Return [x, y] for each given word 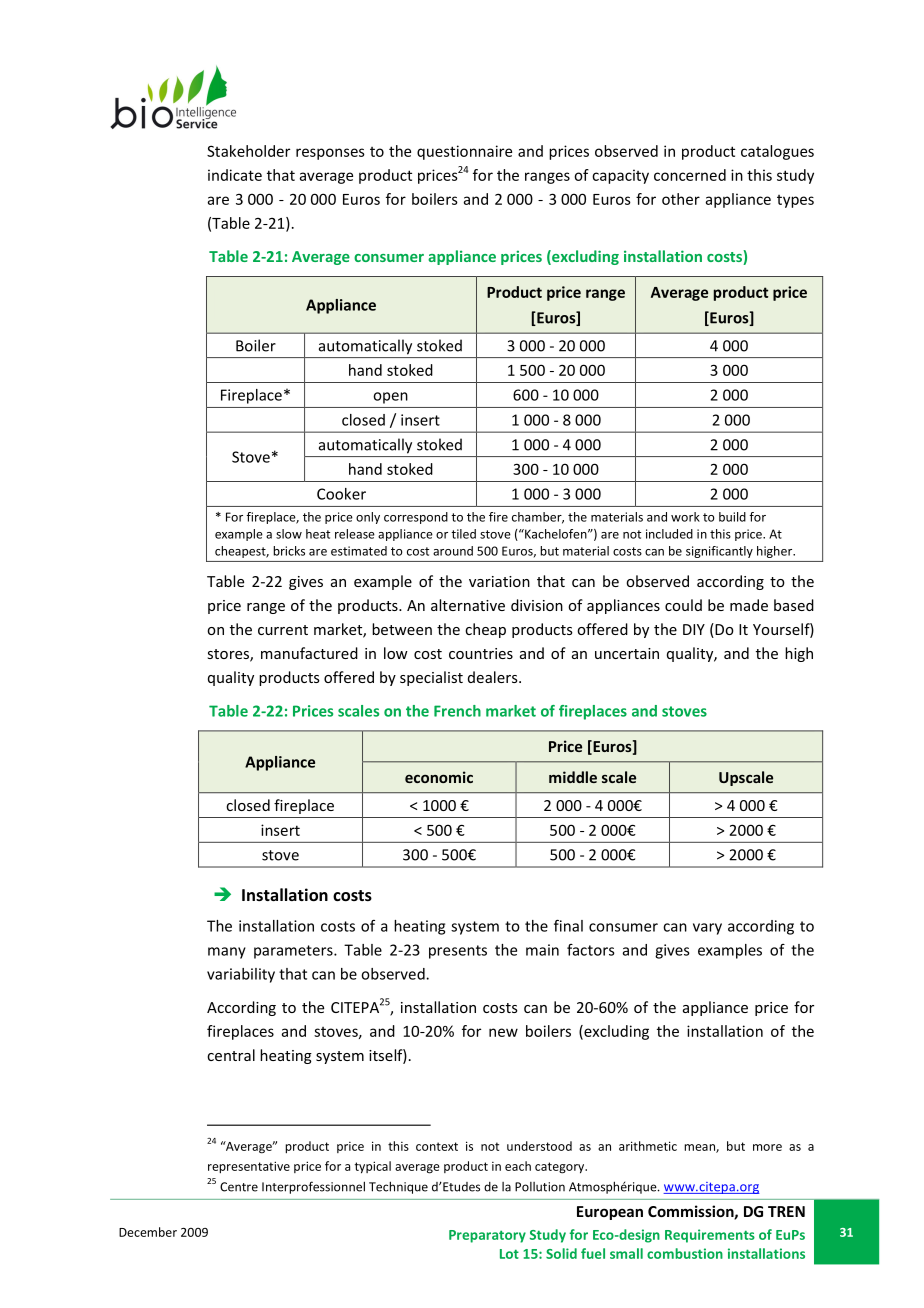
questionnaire [464, 152]
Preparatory [487, 1236]
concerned [690, 175]
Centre [239, 1187]
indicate [235, 175]
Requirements [710, 1236]
